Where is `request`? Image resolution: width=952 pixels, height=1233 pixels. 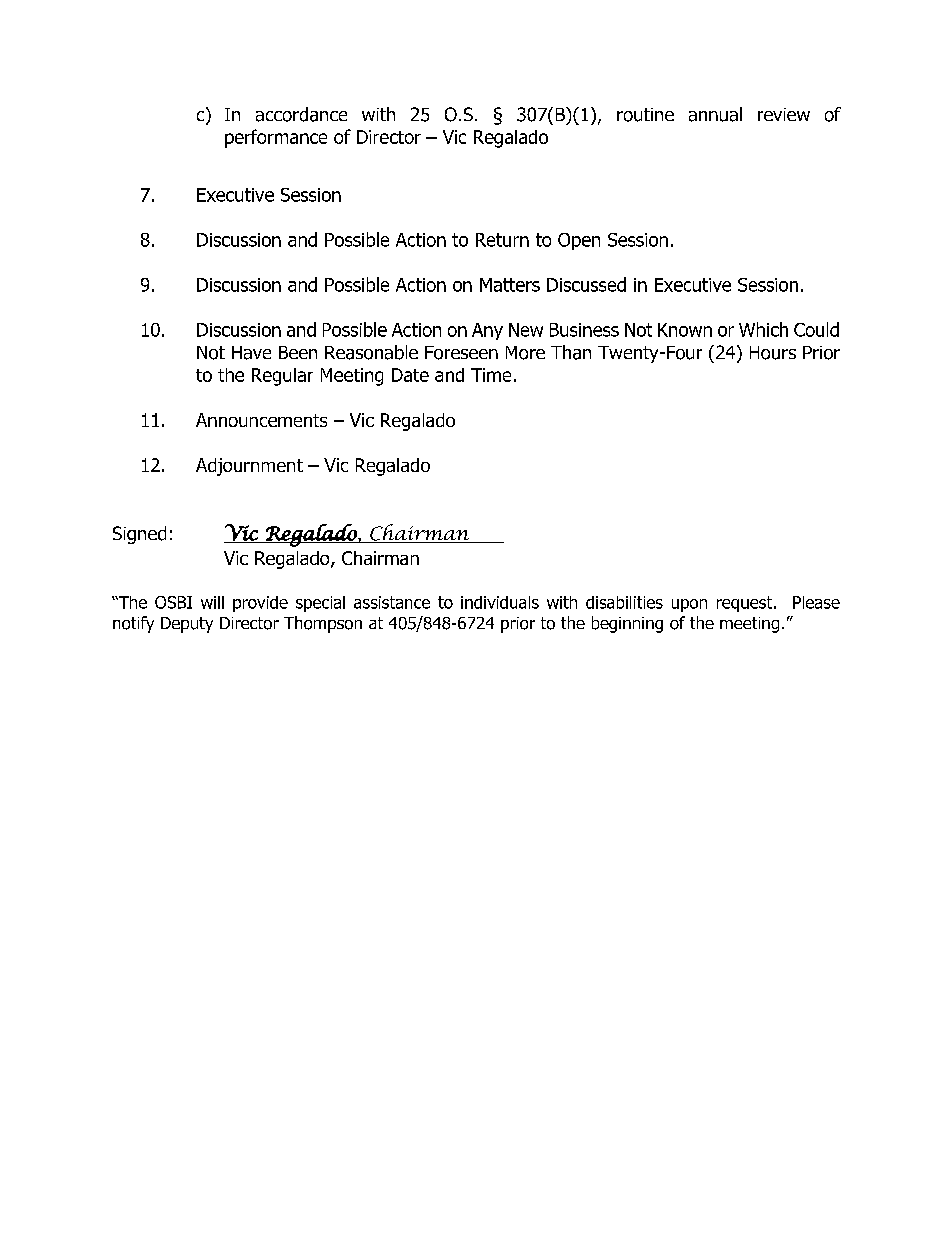
request is located at coordinates (746, 604).
